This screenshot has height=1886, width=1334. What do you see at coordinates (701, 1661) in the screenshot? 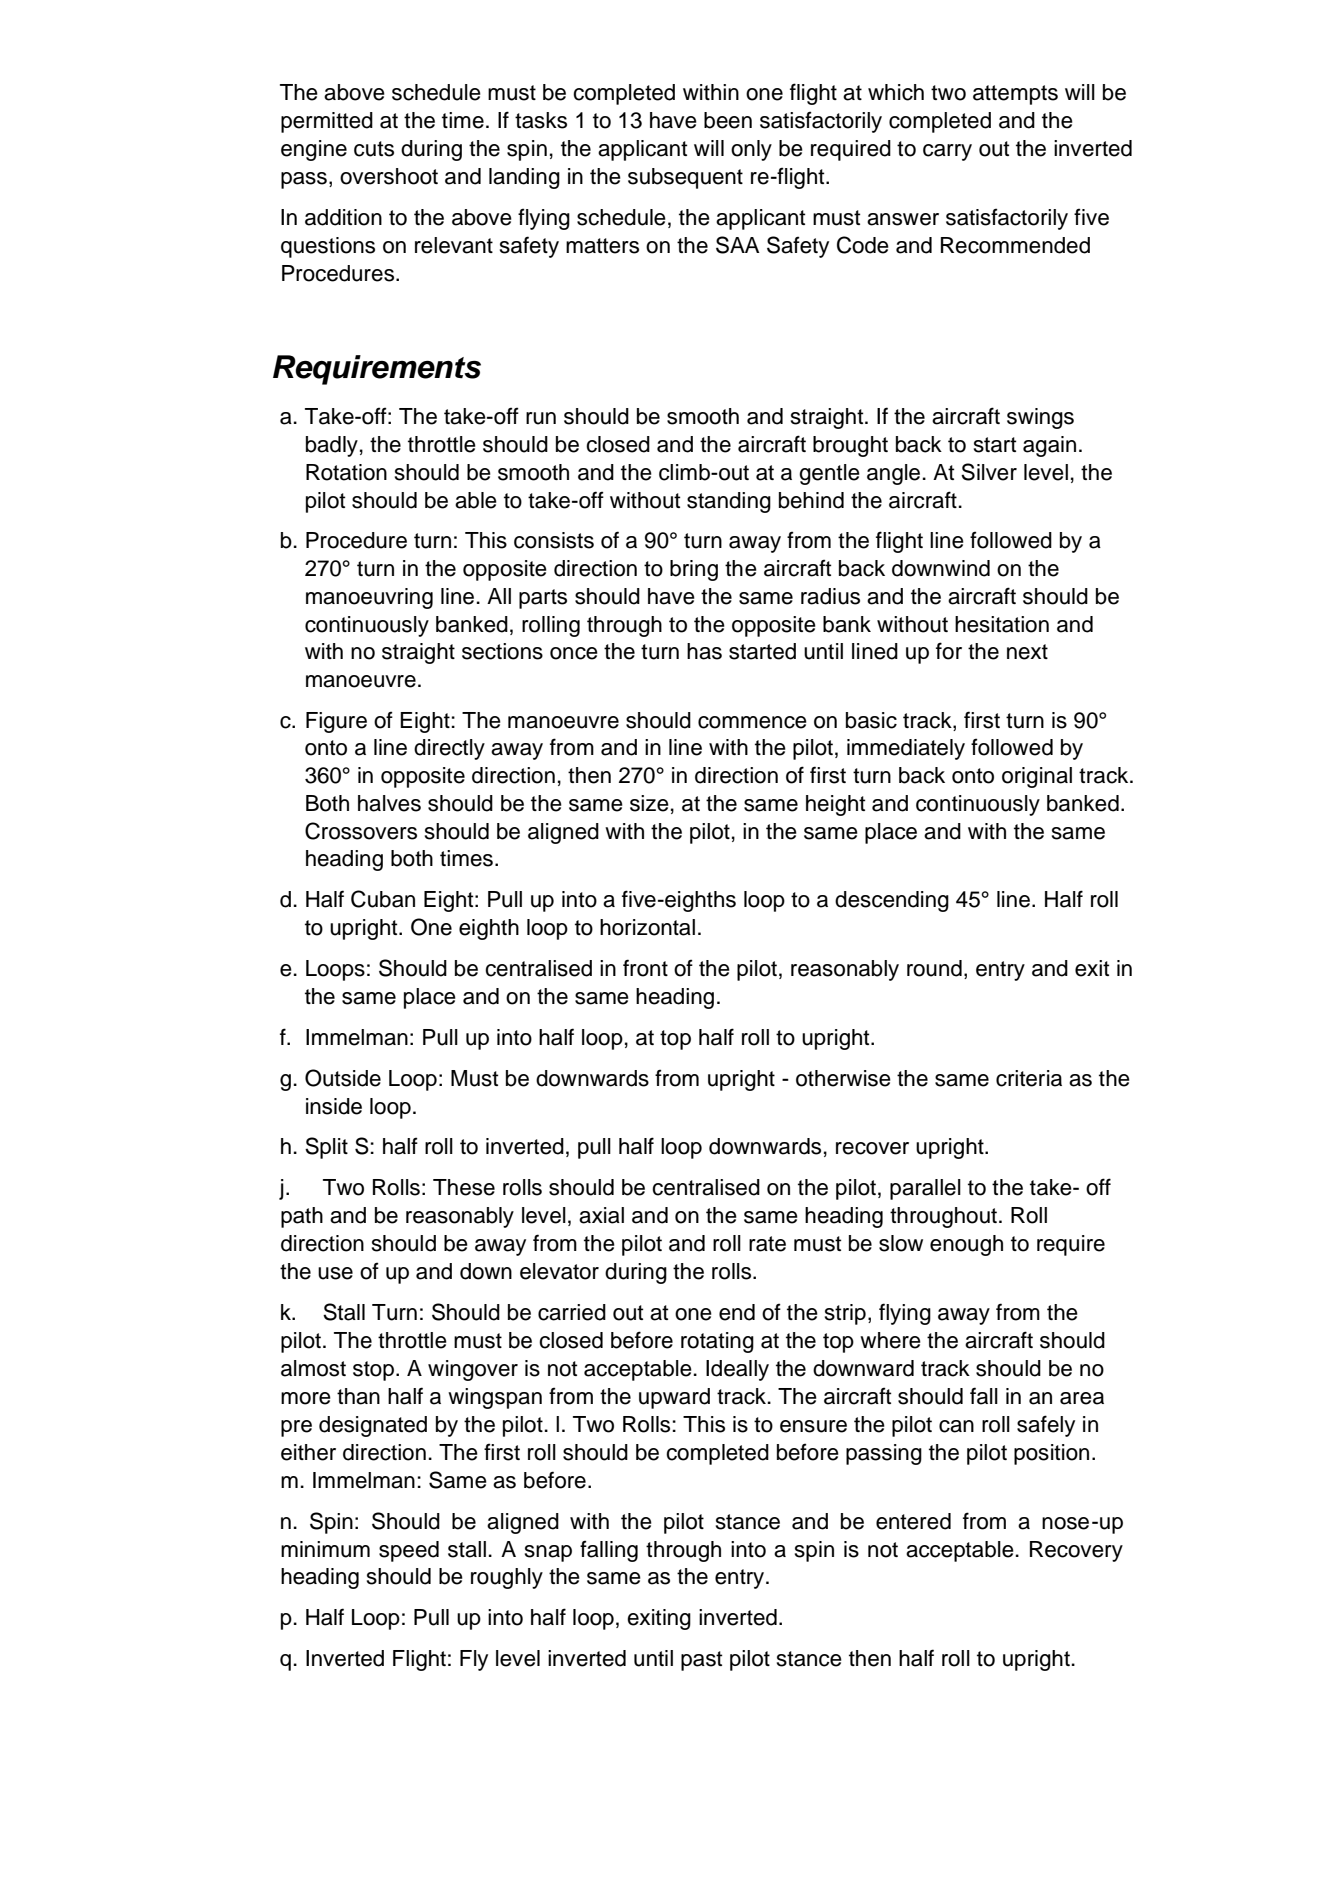
I see `past` at bounding box center [701, 1661].
